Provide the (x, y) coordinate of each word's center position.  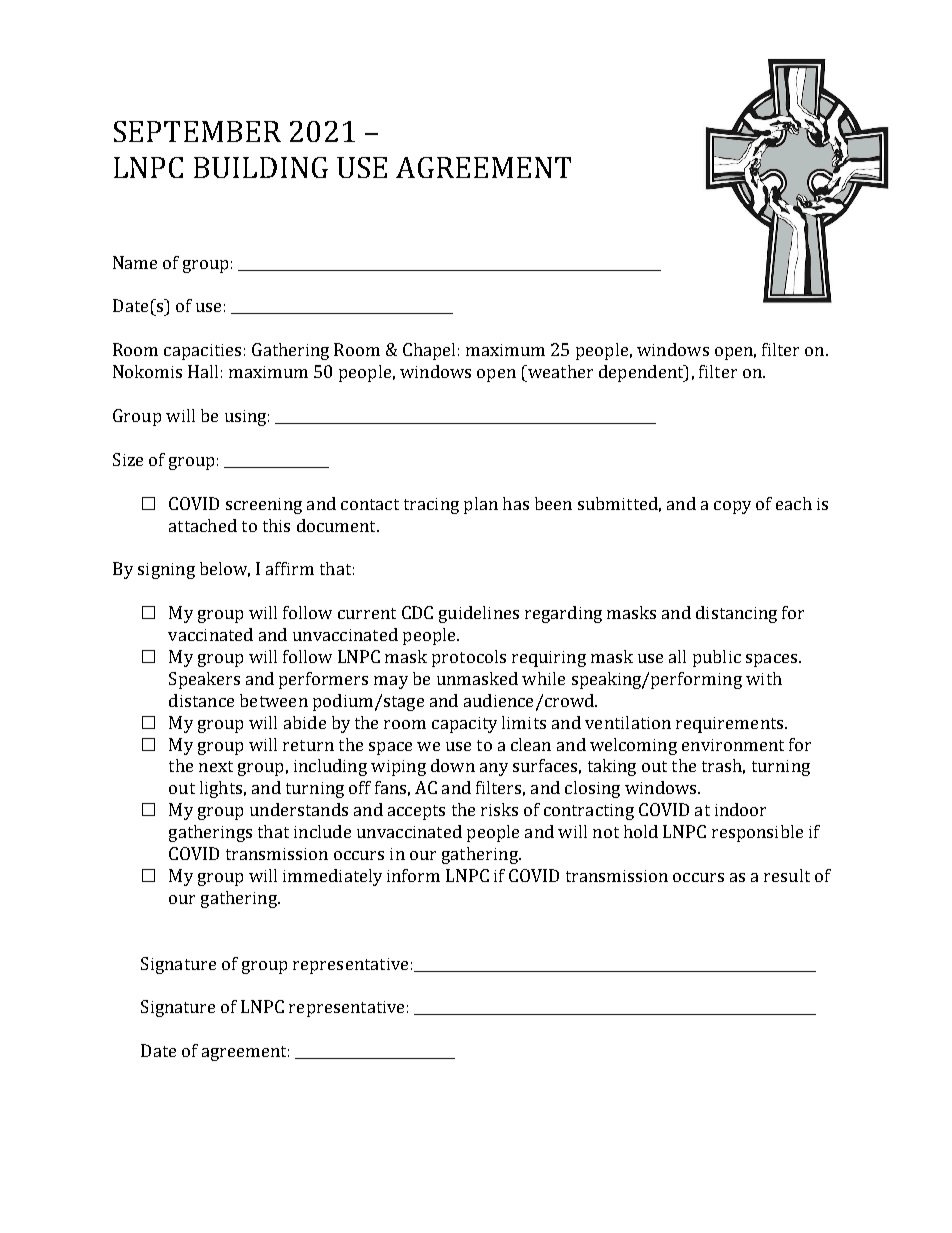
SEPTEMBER (197, 131)
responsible (757, 833)
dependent (642, 373)
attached (203, 525)
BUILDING (261, 167)
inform (413, 875)
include (322, 831)
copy (732, 507)
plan (481, 505)
